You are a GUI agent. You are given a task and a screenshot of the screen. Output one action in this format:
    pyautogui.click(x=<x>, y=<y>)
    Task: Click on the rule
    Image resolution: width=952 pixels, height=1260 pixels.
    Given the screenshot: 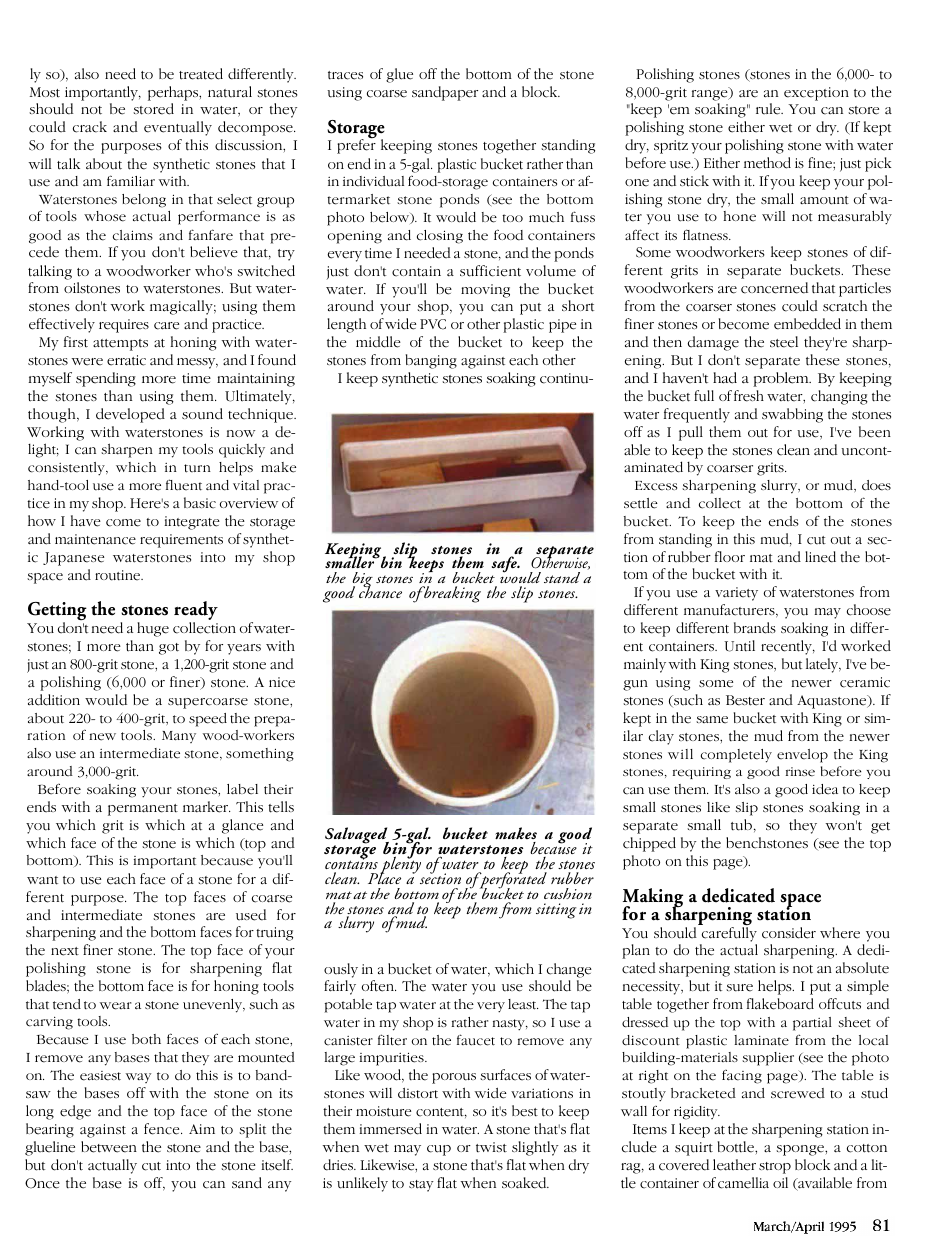 What is the action you would take?
    pyautogui.click(x=769, y=109)
